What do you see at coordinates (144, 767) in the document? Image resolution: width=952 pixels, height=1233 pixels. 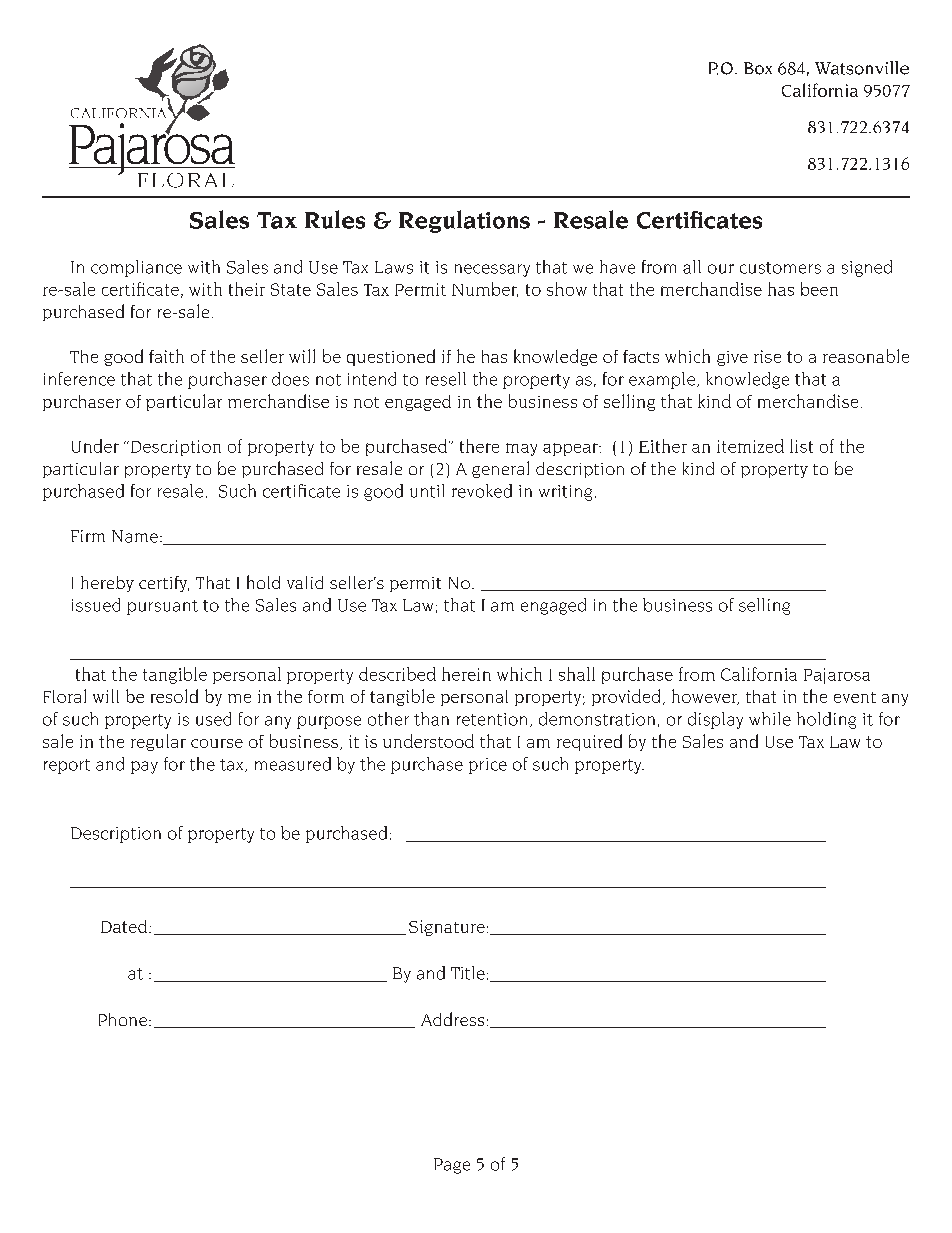 I see `pay` at bounding box center [144, 767].
